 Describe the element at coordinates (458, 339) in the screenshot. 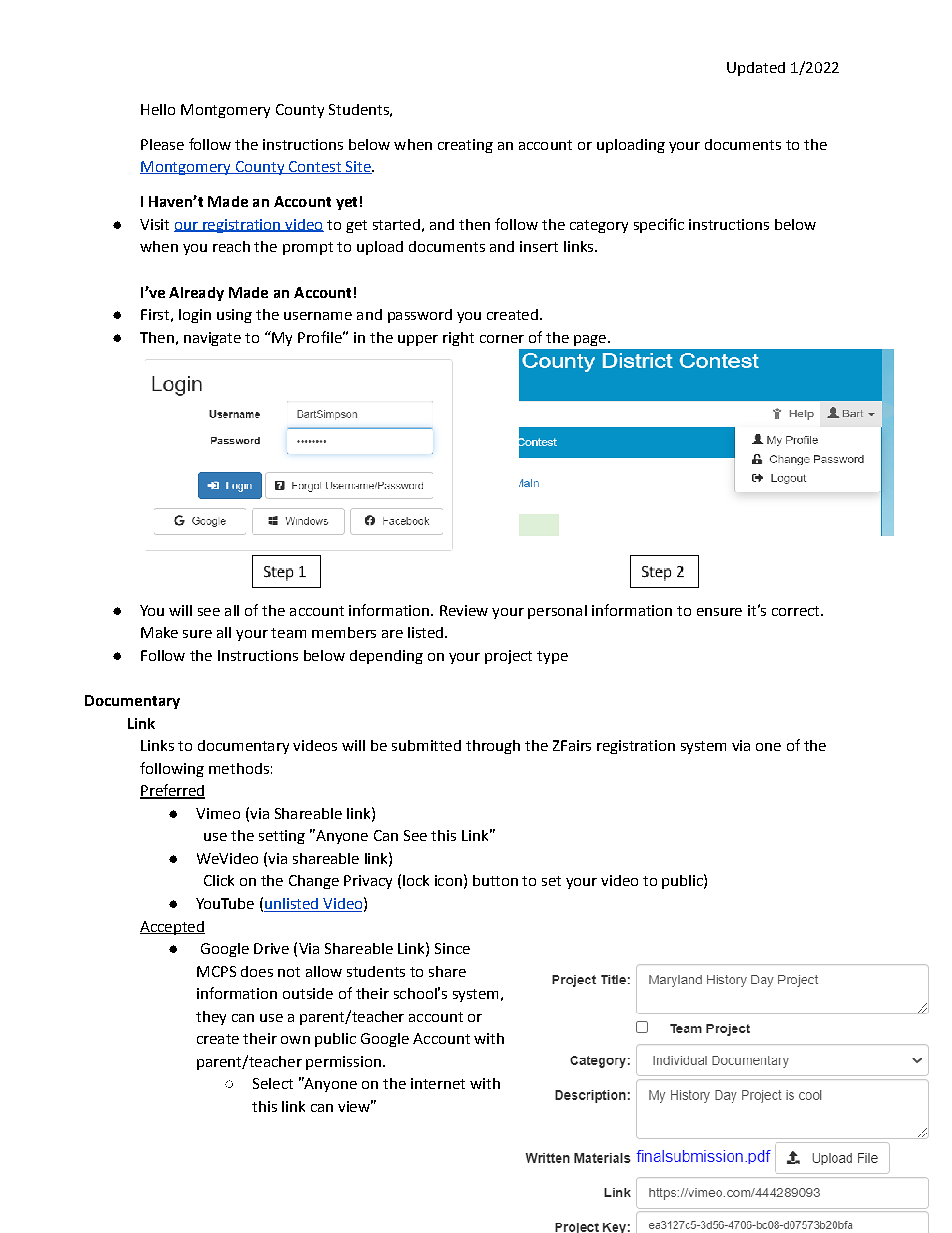

I see `right` at that location.
